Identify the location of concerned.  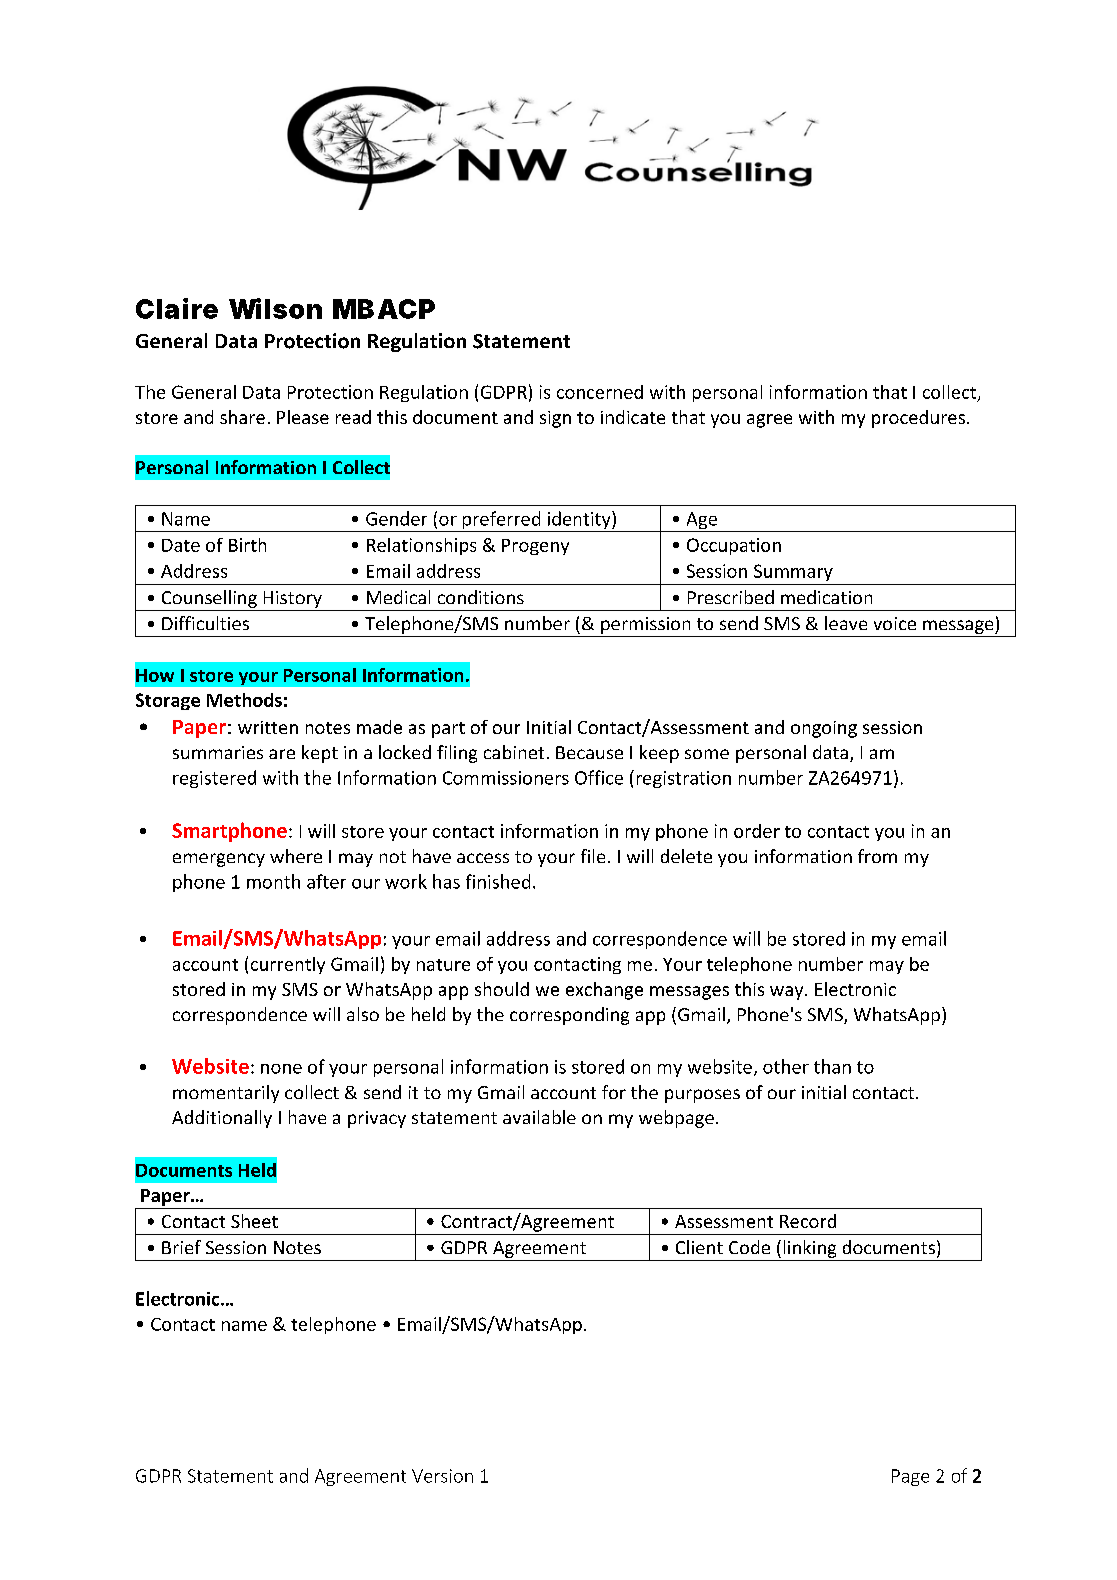
(600, 392).
